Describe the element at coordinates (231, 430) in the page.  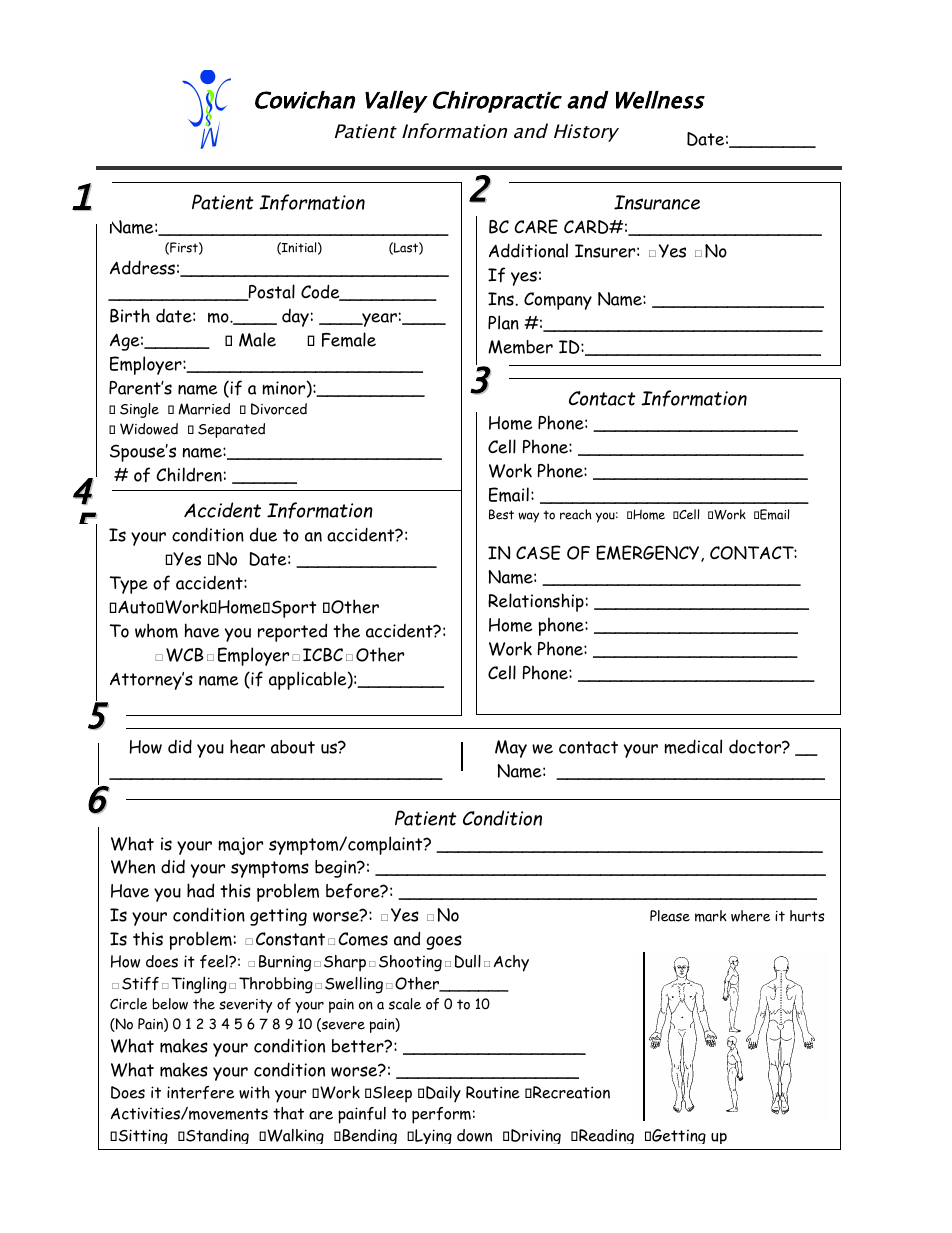
I see `Separated` at that location.
